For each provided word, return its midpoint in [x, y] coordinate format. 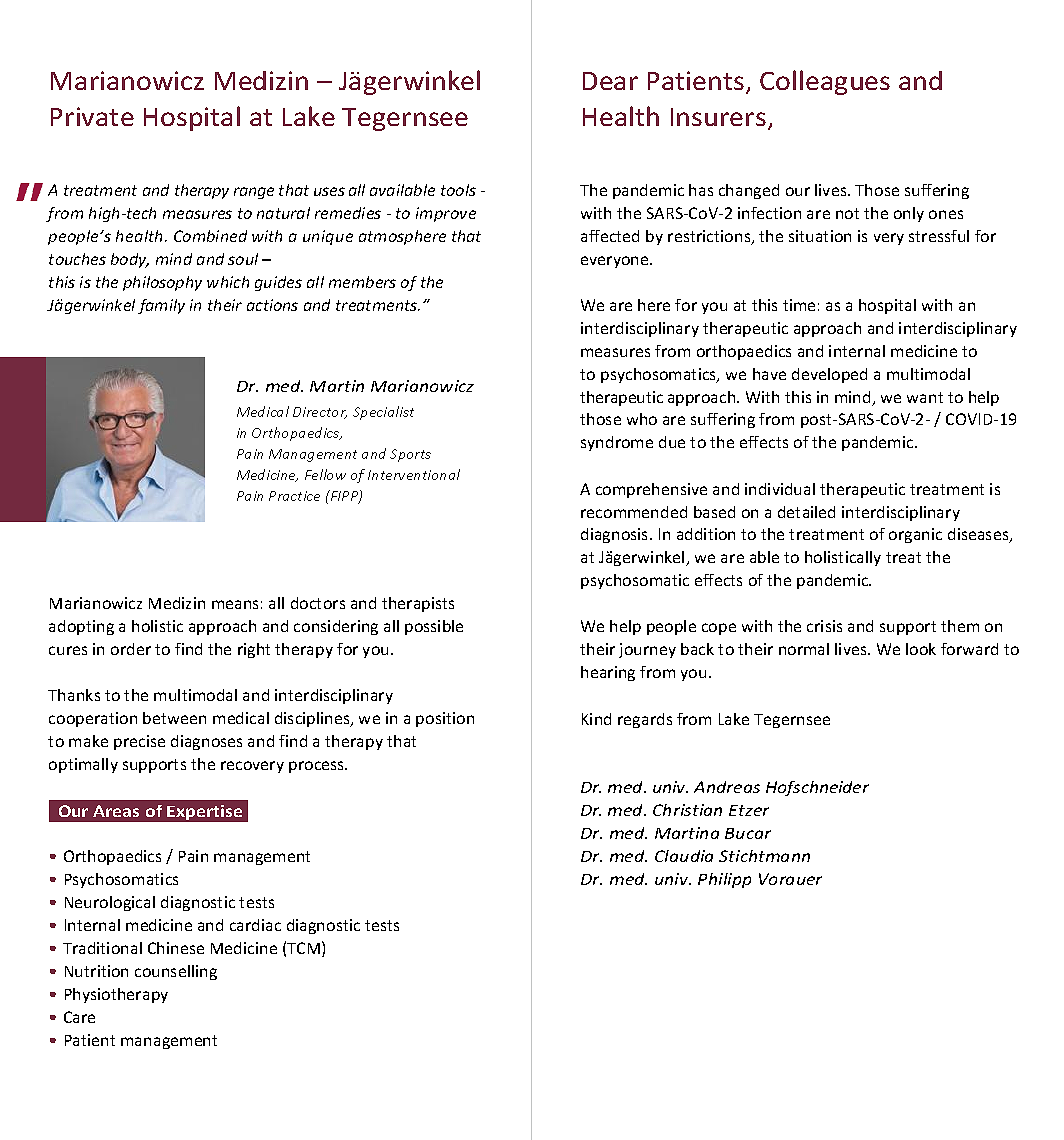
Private [92, 116]
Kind [596, 719]
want [925, 397]
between [174, 718]
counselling [176, 972]
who [642, 419]
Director [320, 413]
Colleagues [825, 82]
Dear [610, 81]
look [921, 649]
